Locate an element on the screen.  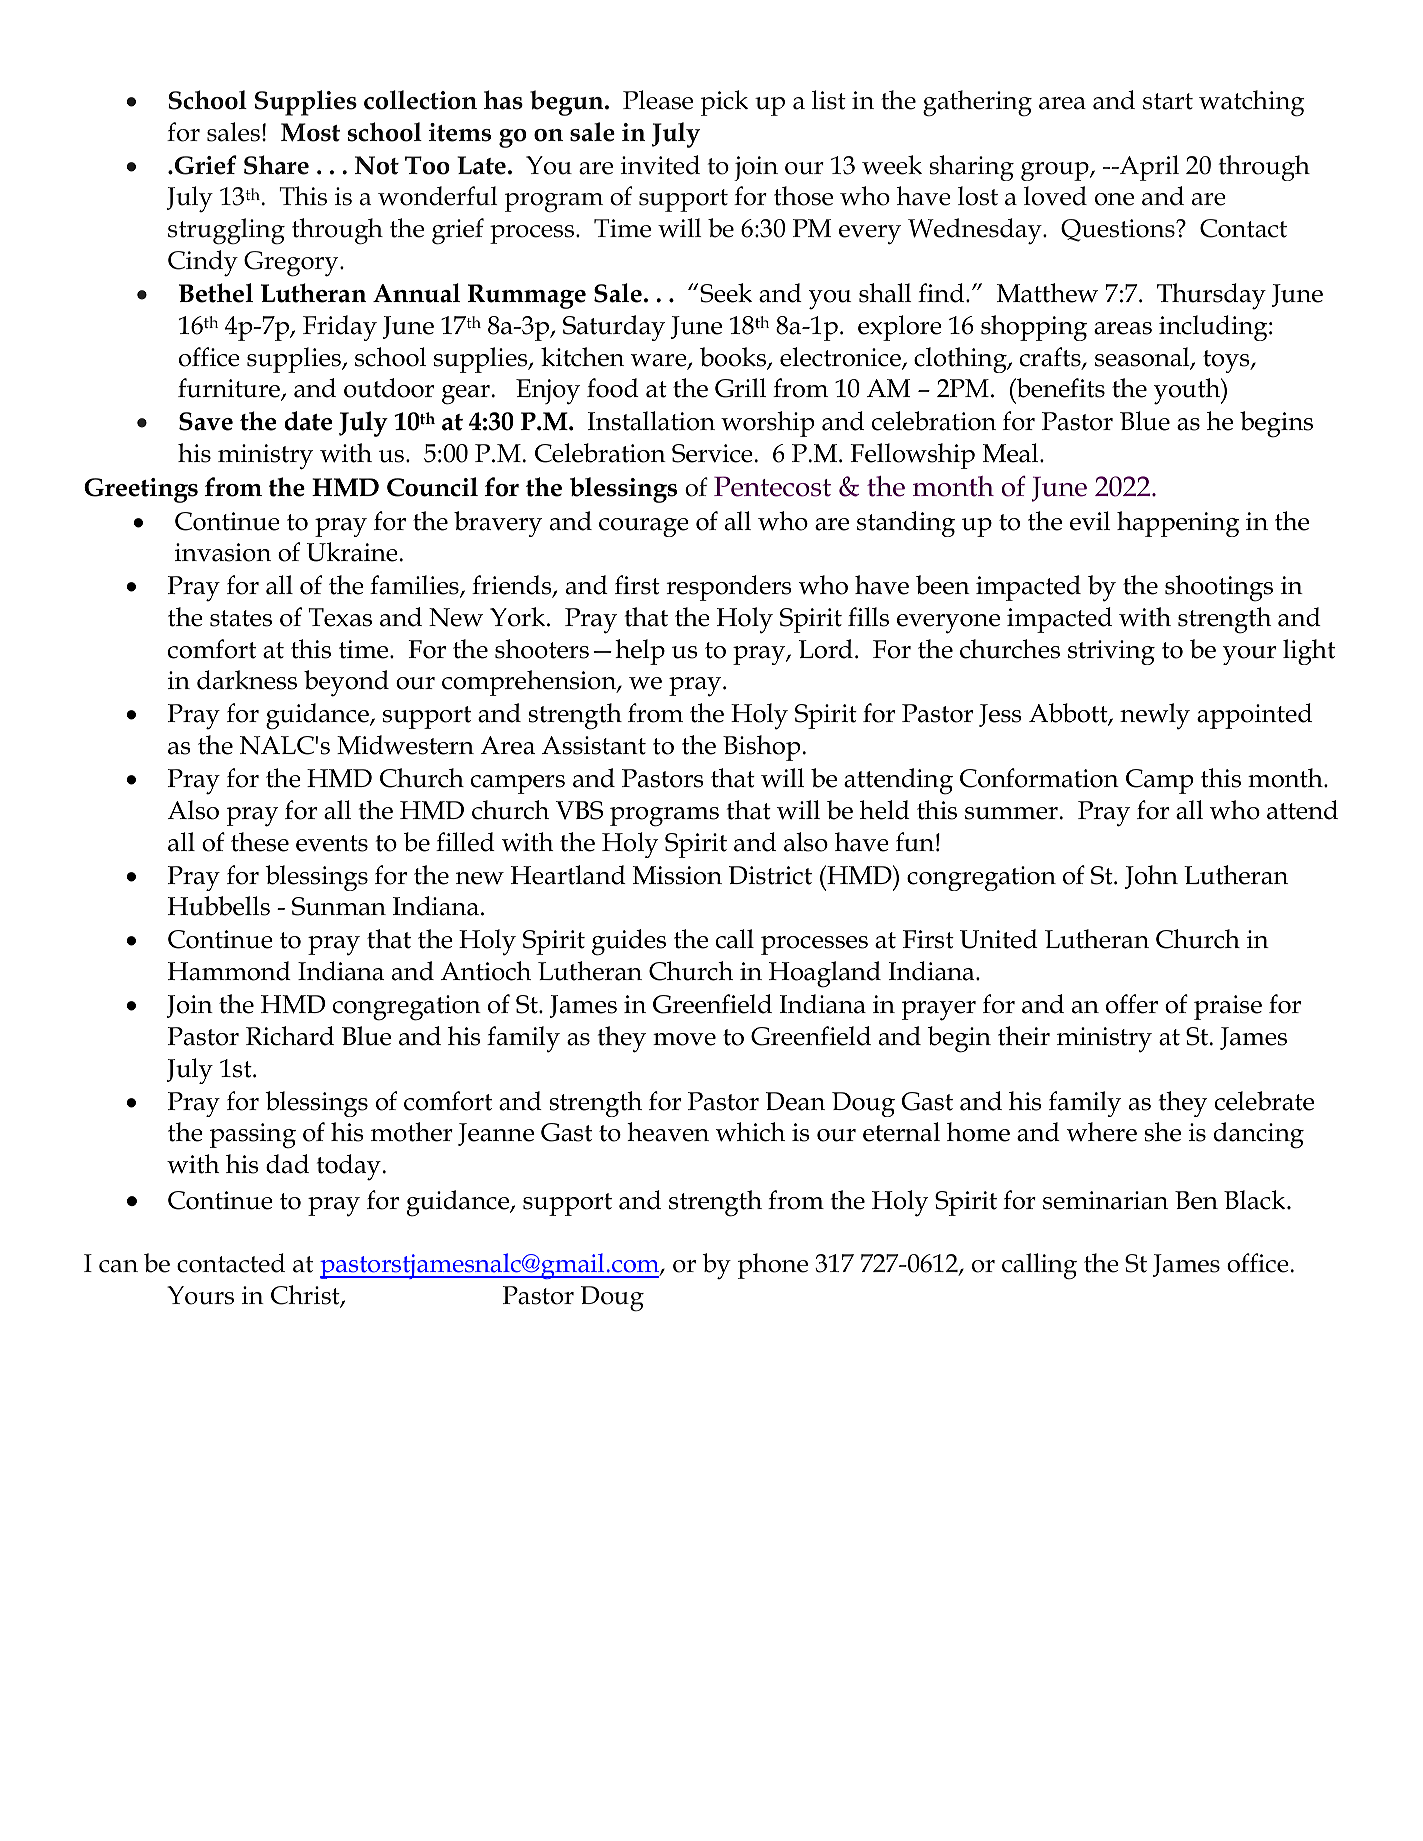
pick is located at coordinates (724, 103).
